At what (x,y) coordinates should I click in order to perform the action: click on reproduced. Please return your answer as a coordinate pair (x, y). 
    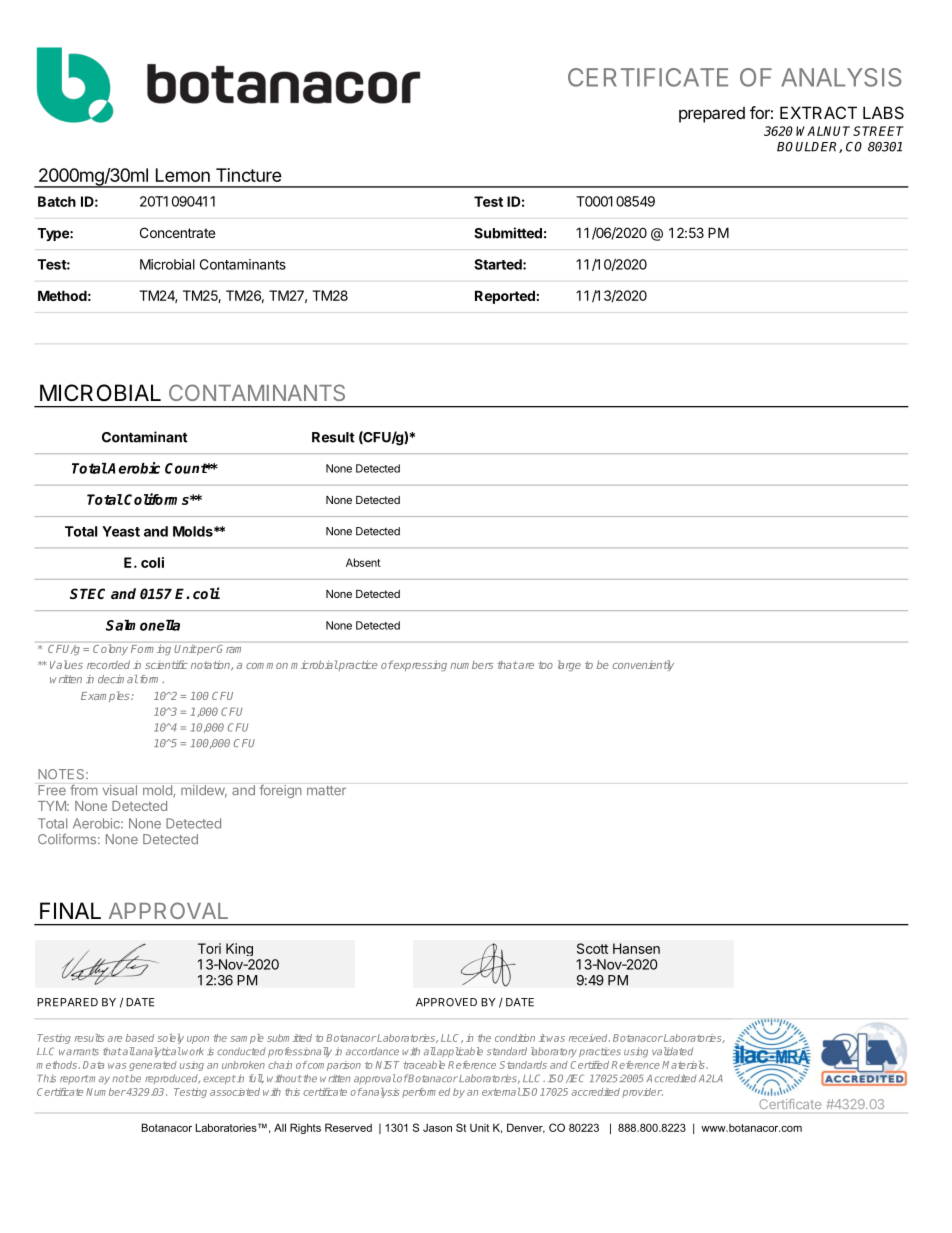
    Looking at the image, I should click on (172, 1079).
